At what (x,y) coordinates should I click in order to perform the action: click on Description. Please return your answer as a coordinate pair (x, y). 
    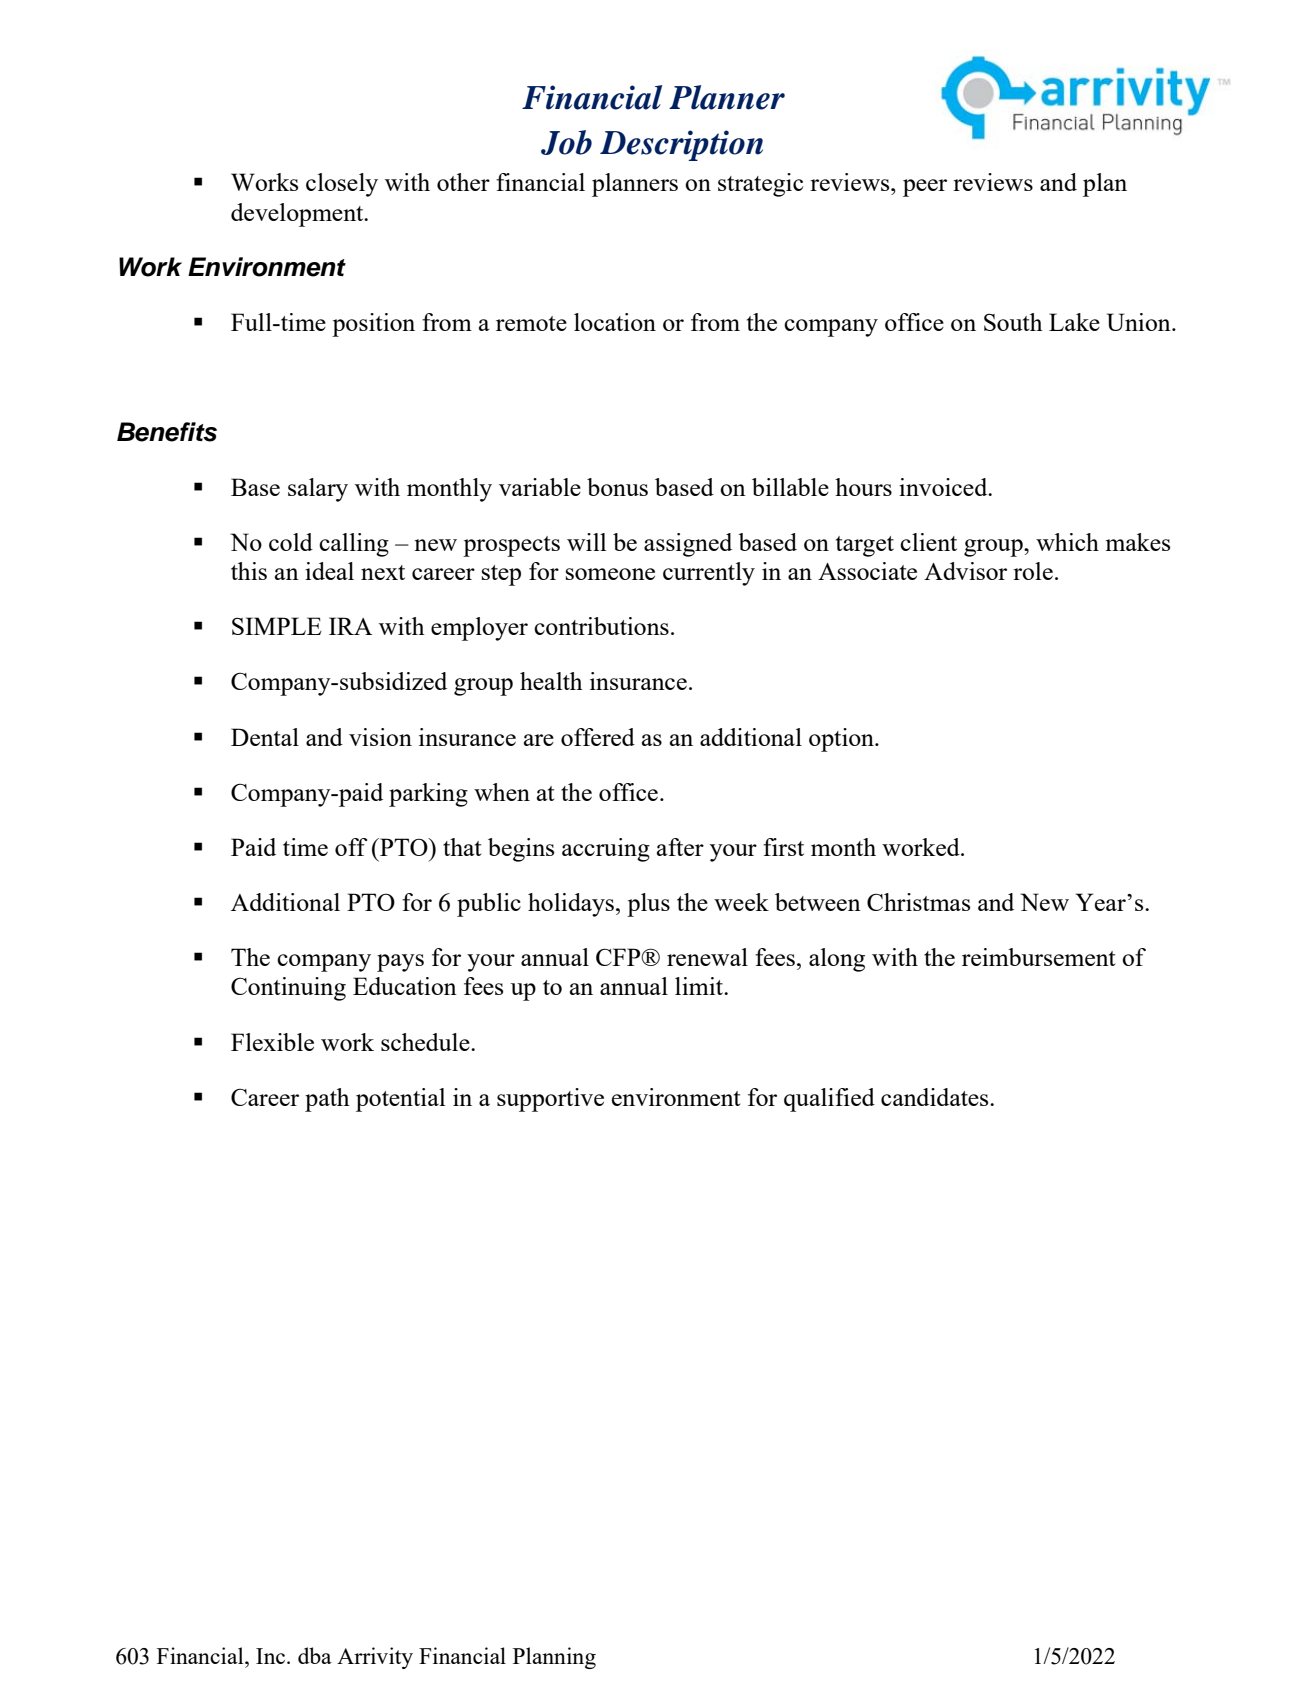
    Looking at the image, I should click on (681, 145).
